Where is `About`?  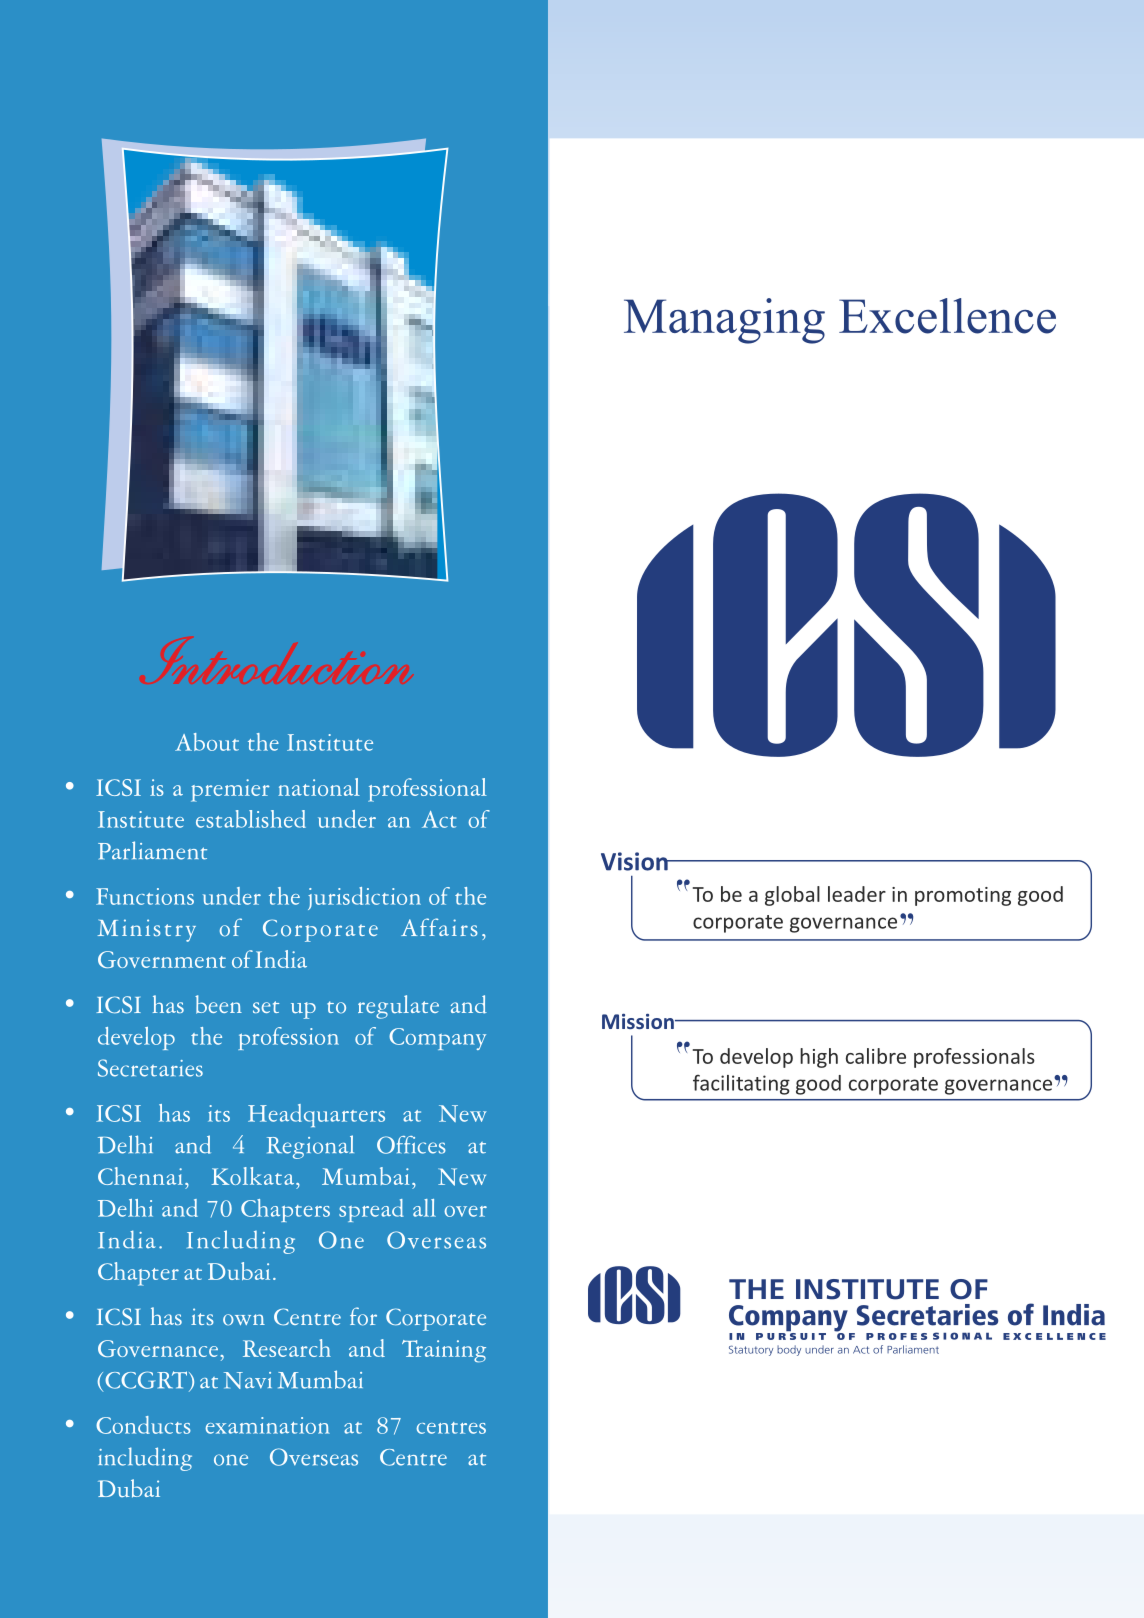
About is located at coordinates (207, 742).
